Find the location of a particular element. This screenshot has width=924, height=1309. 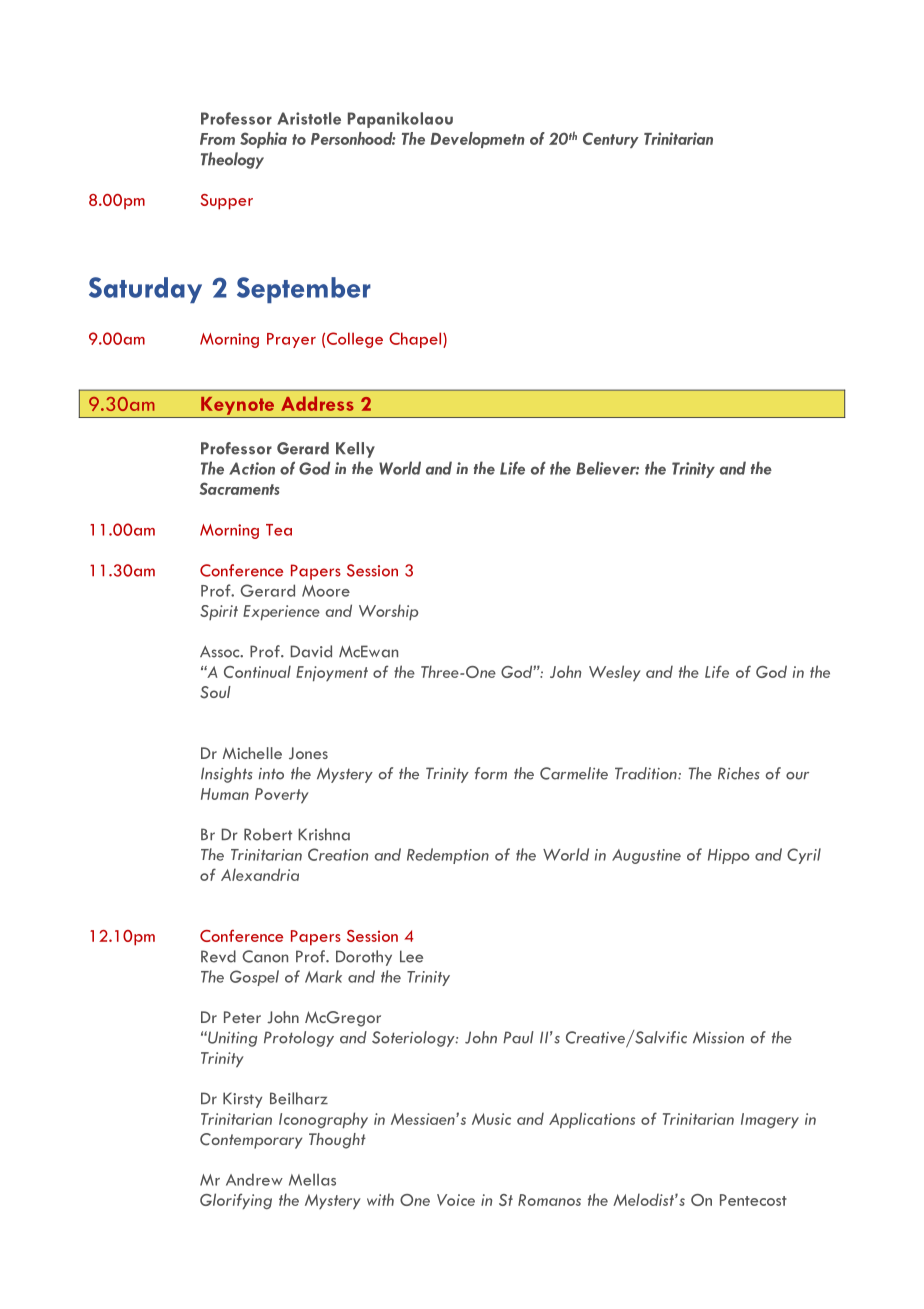

Continual is located at coordinates (257, 671).
